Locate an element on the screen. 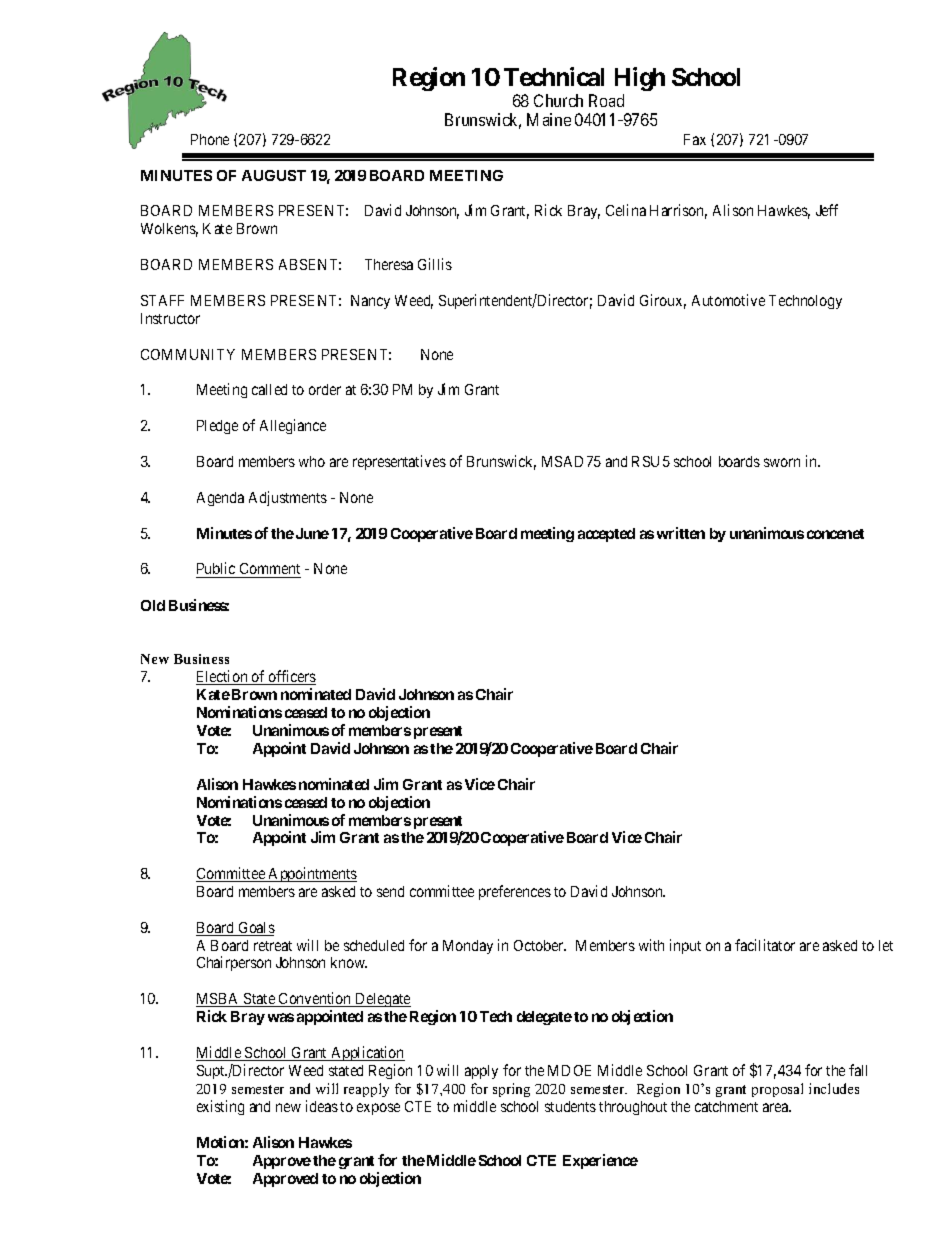  accepted is located at coordinates (606, 535).
